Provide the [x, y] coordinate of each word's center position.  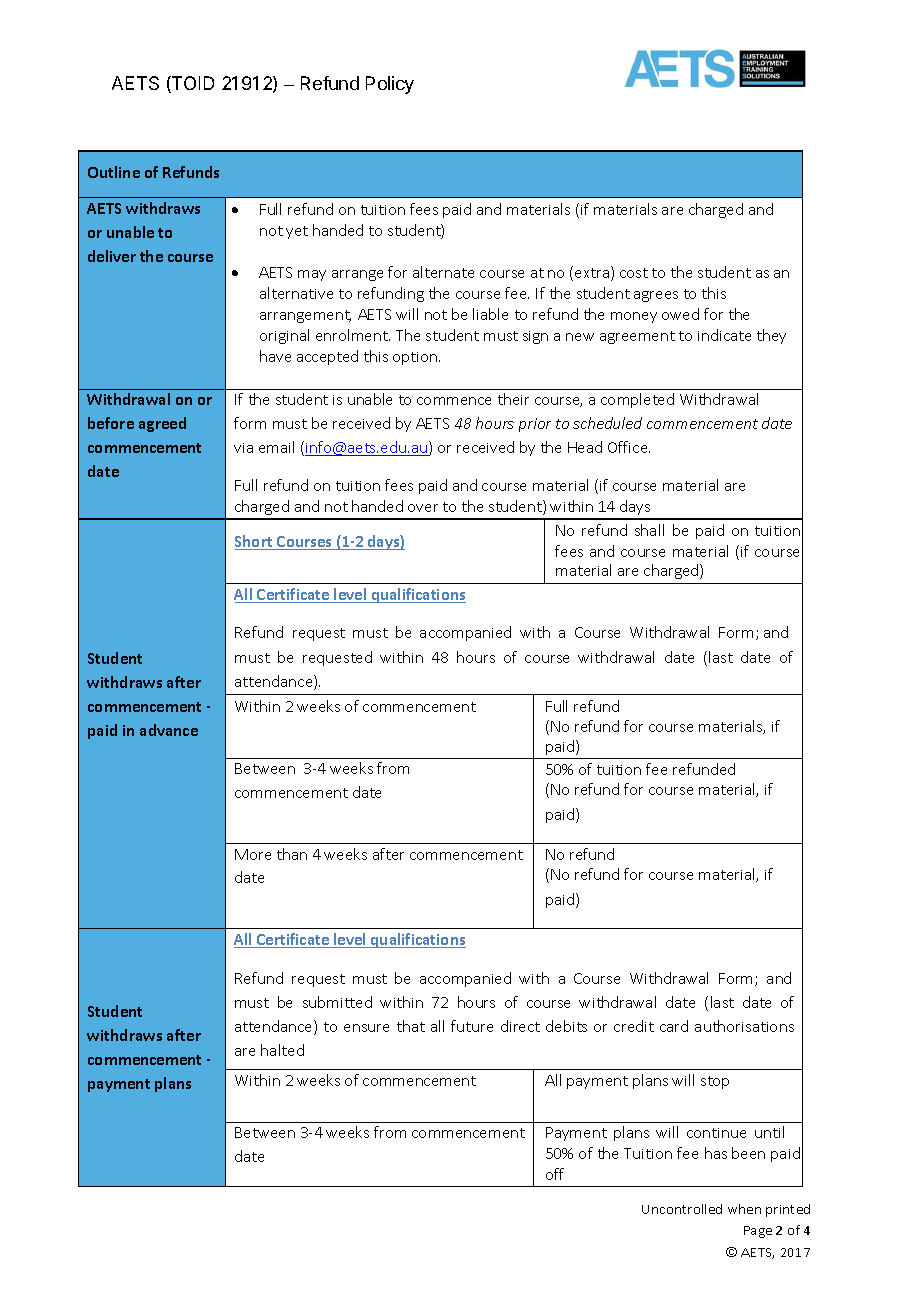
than [292, 854]
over [423, 508]
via [243, 448]
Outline [114, 172]
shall [649, 530]
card [674, 1026]
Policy [390, 85]
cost [634, 273]
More [253, 854]
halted [282, 1050]
